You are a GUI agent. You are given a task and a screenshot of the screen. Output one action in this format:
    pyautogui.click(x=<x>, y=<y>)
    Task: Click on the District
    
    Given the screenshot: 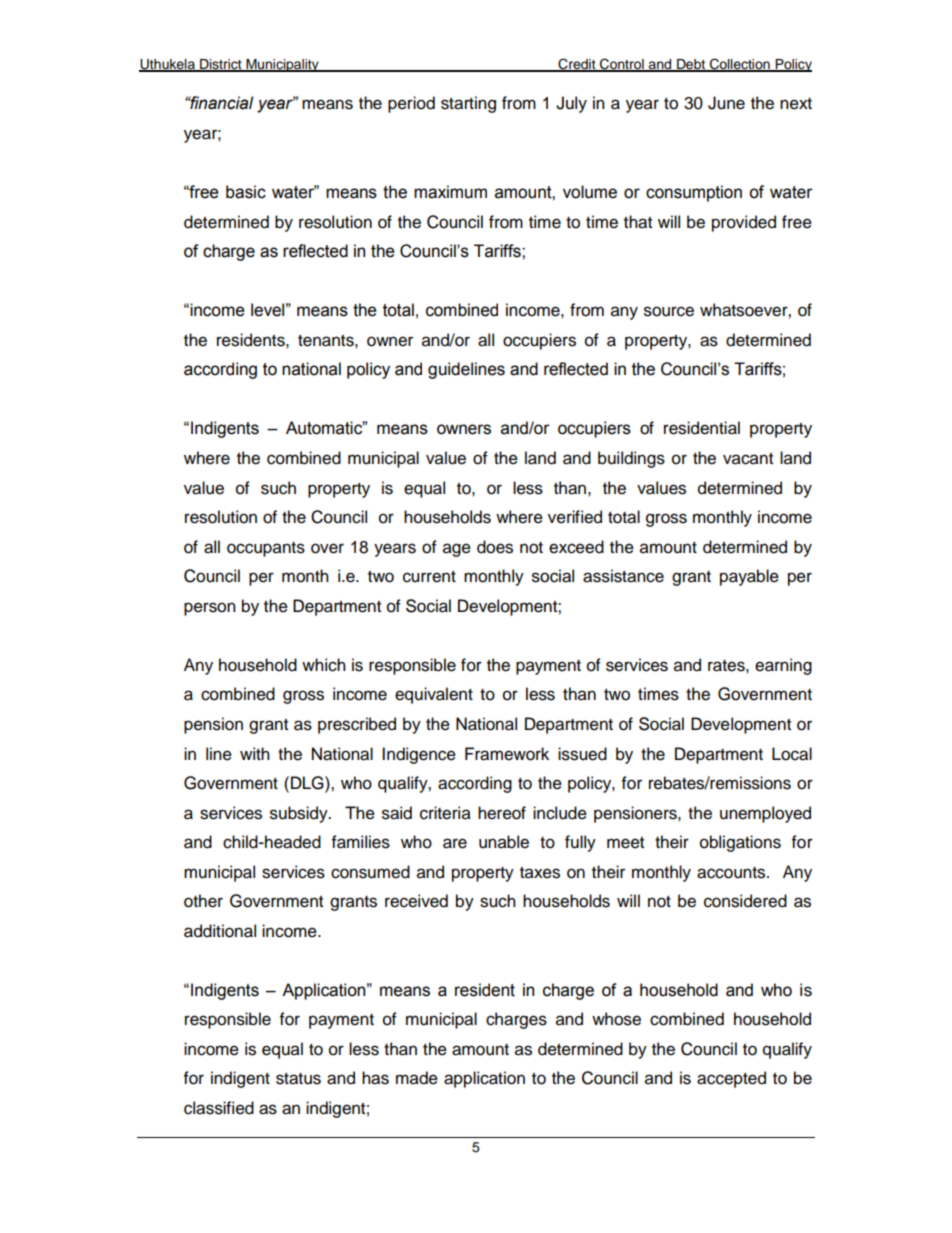 What is the action you would take?
    pyautogui.click(x=221, y=65)
